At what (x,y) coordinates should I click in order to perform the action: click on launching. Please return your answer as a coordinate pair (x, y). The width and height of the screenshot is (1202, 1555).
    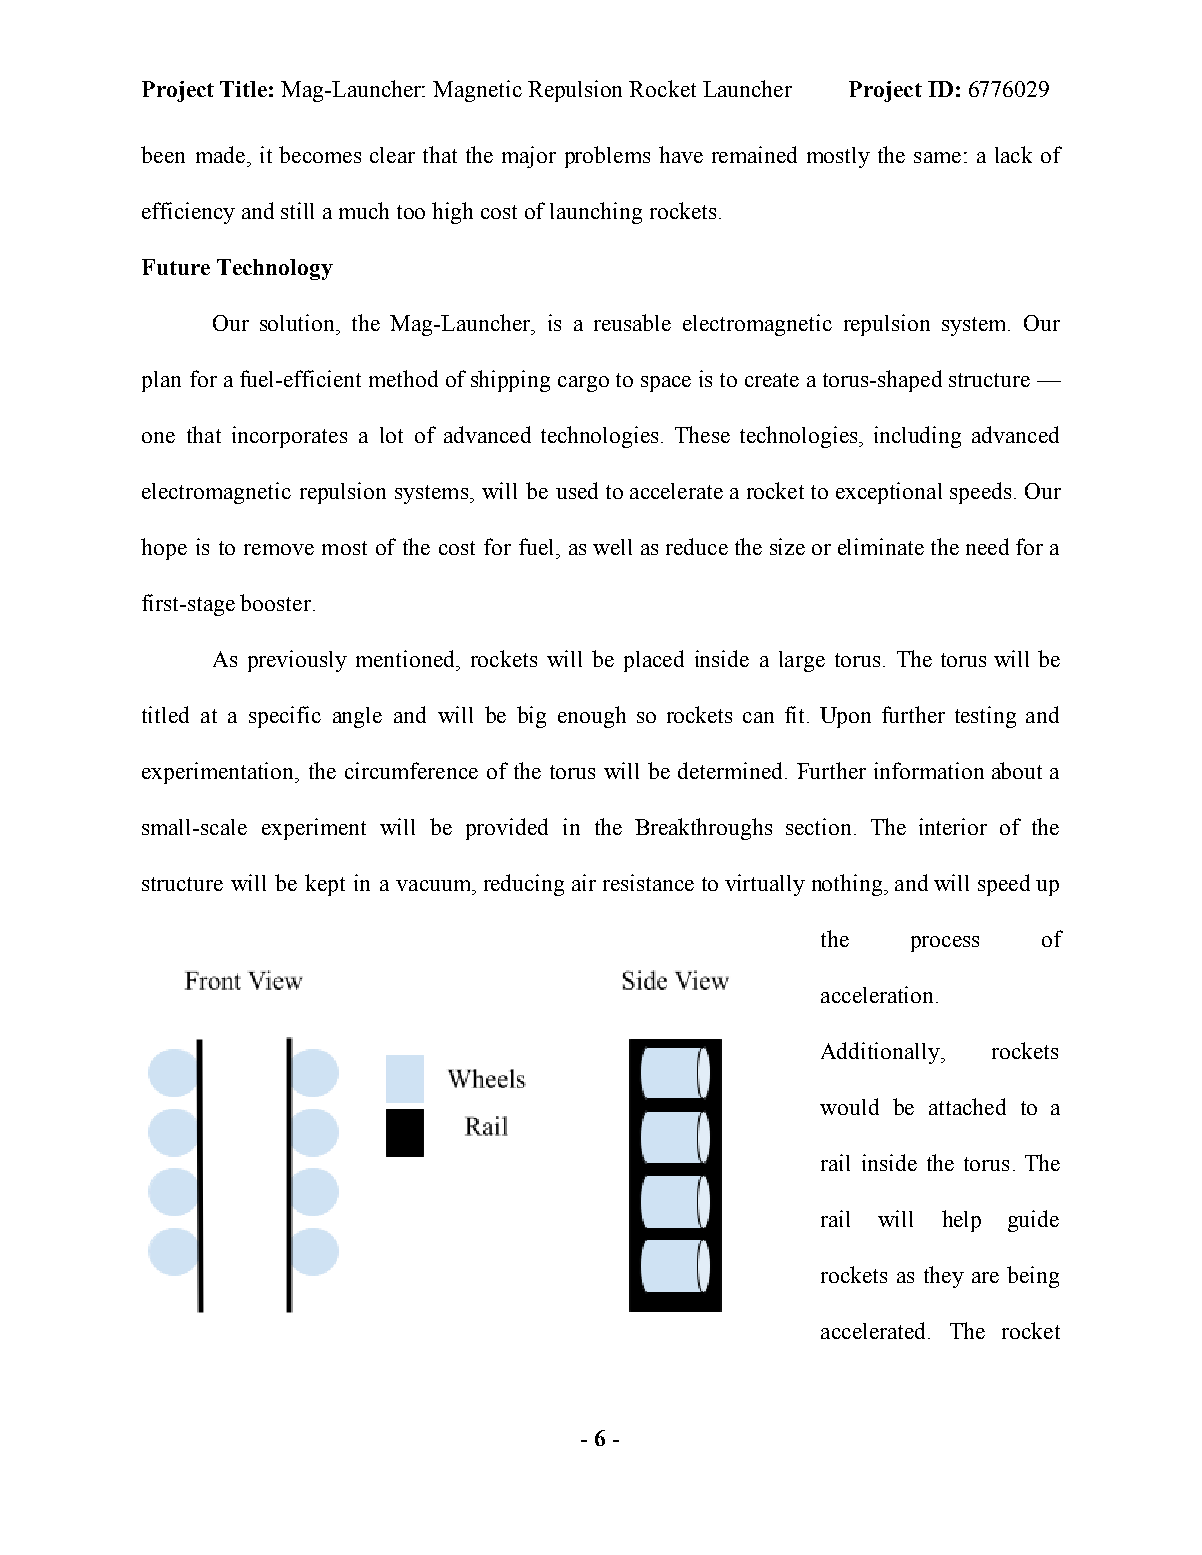
    Looking at the image, I should click on (596, 213).
